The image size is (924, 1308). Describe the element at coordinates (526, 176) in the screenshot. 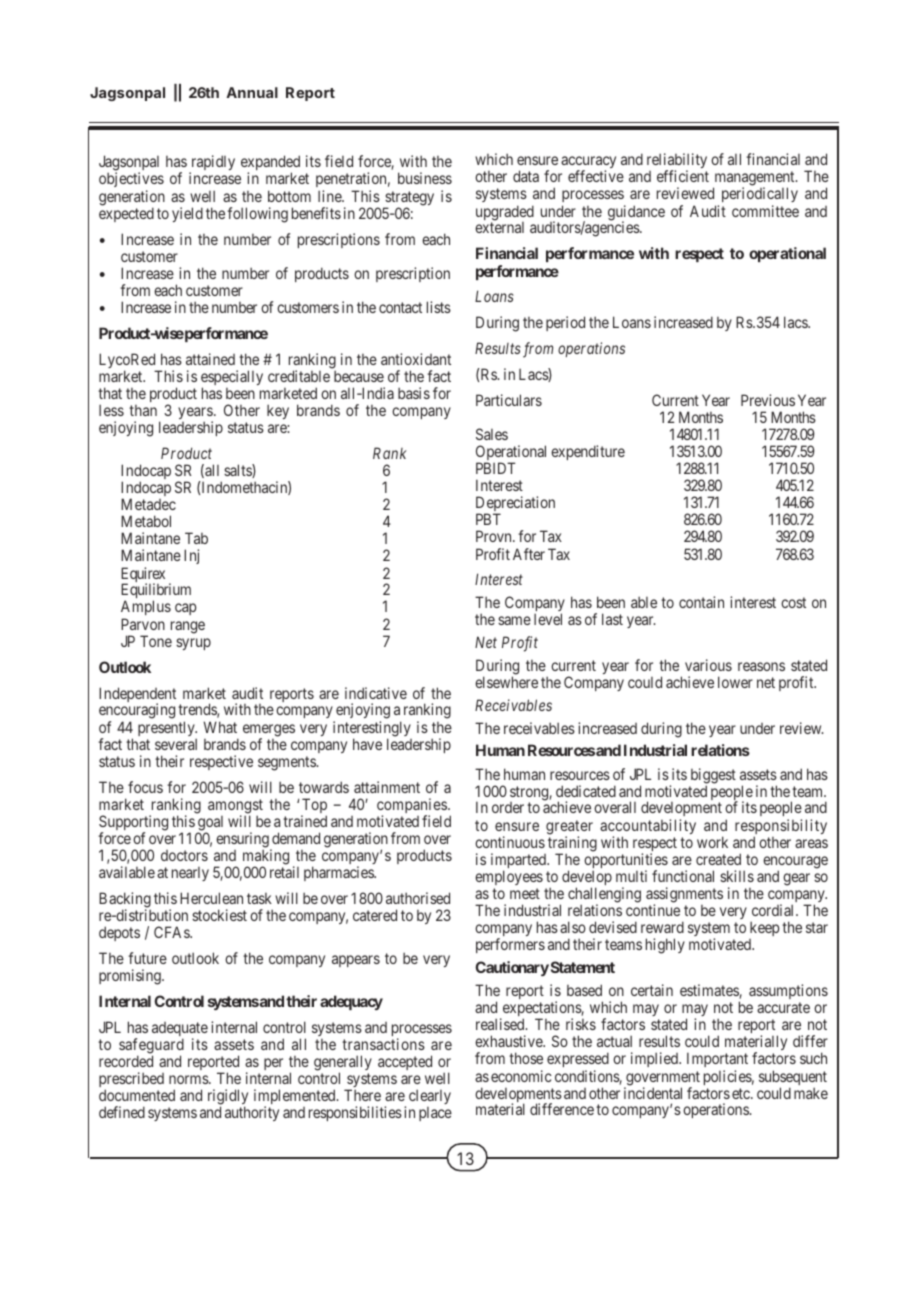

I see `data` at that location.
